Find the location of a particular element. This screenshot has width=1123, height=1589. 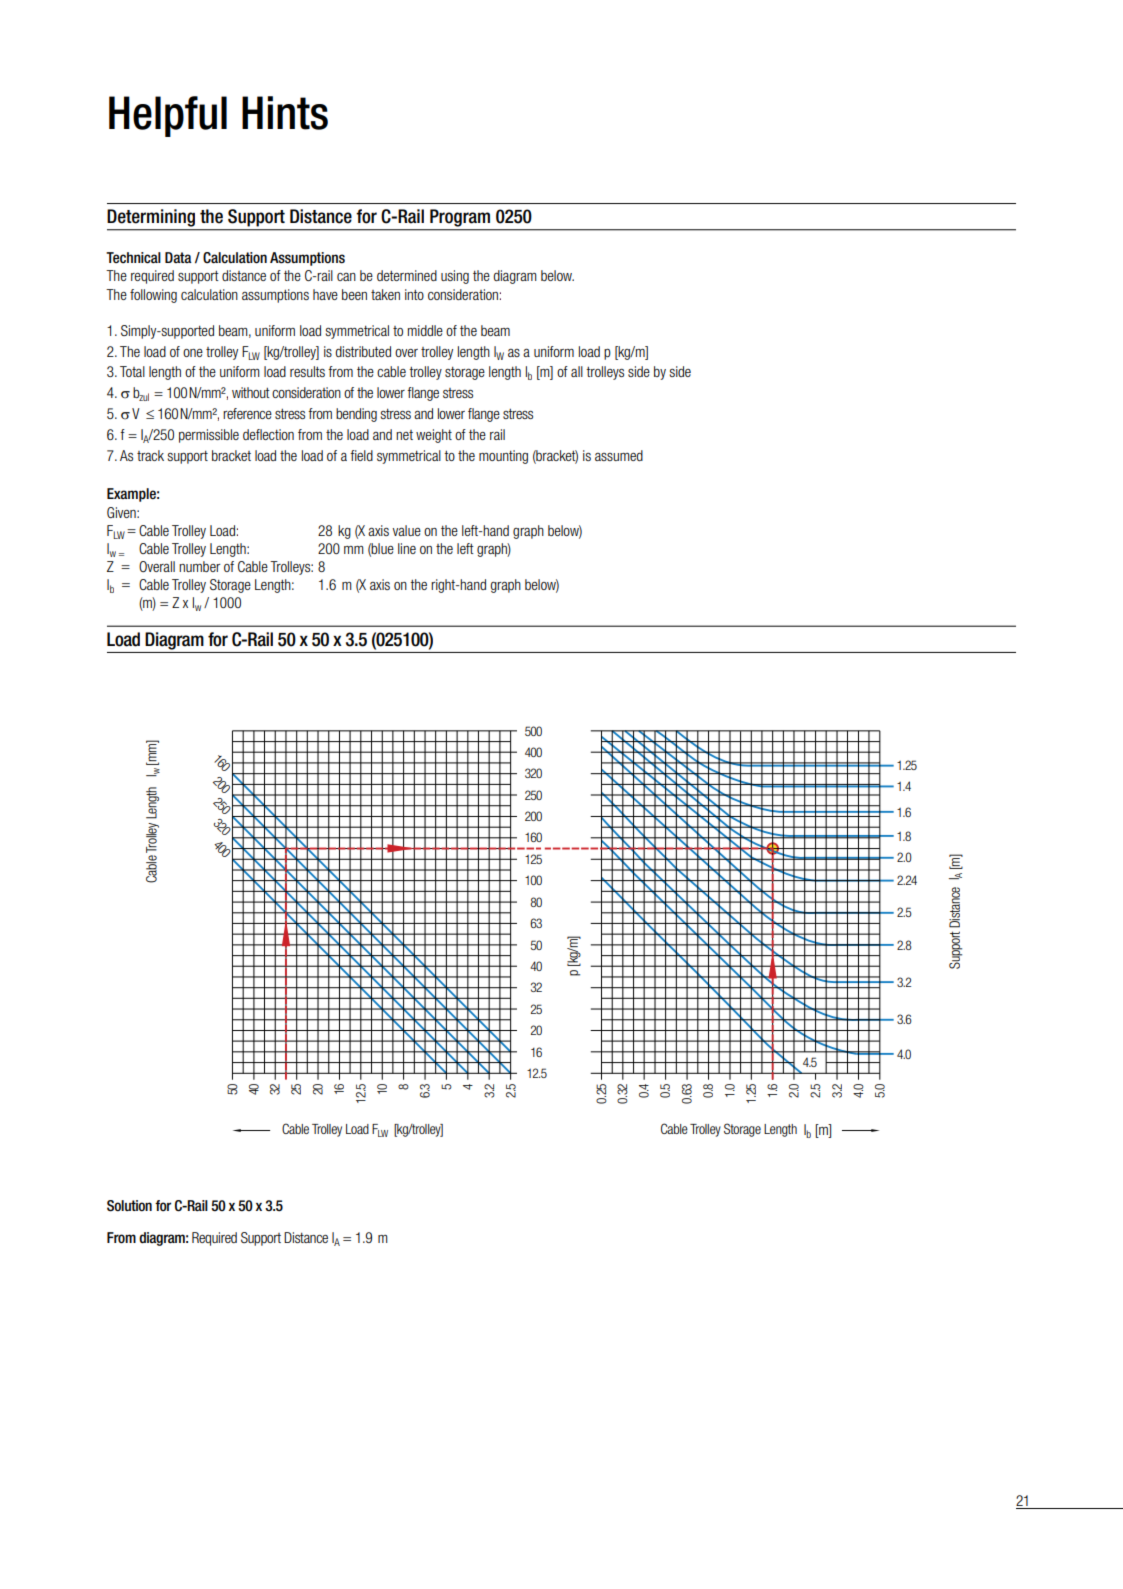

Program is located at coordinates (460, 218).
